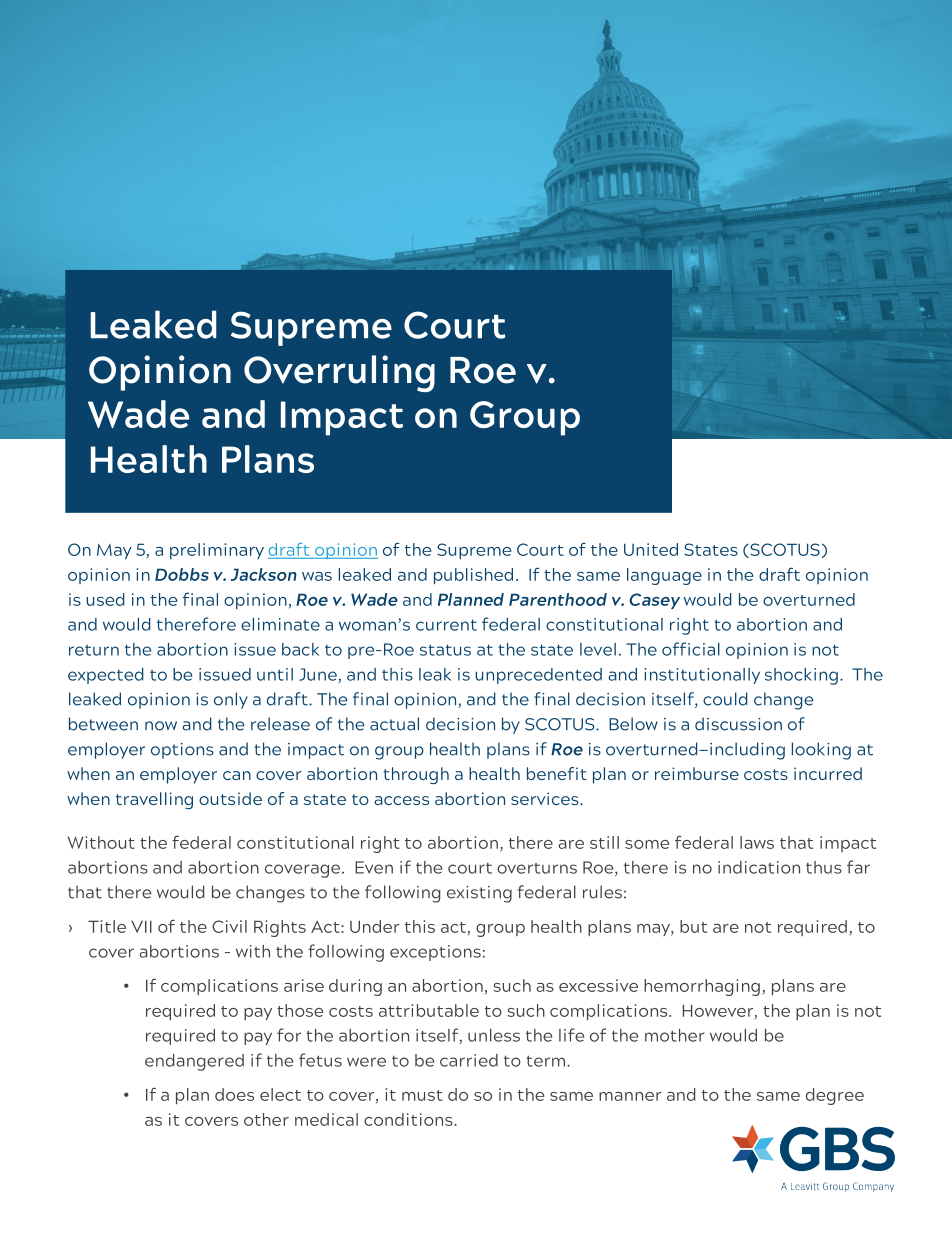 This document has height=1233, width=952. I want to click on published, so click(473, 576).
